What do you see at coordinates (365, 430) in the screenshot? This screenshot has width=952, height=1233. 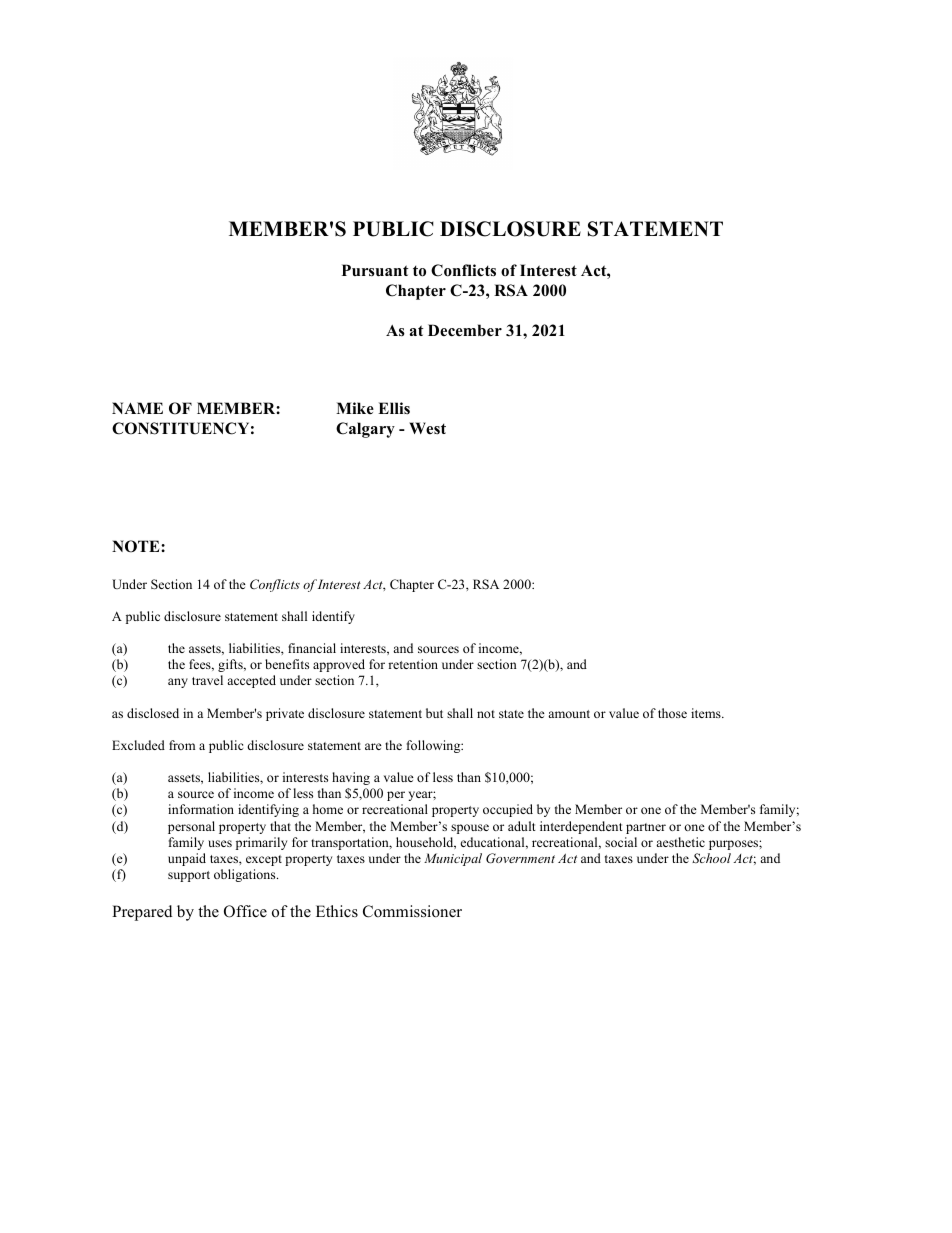 I see `Calgary` at bounding box center [365, 430].
